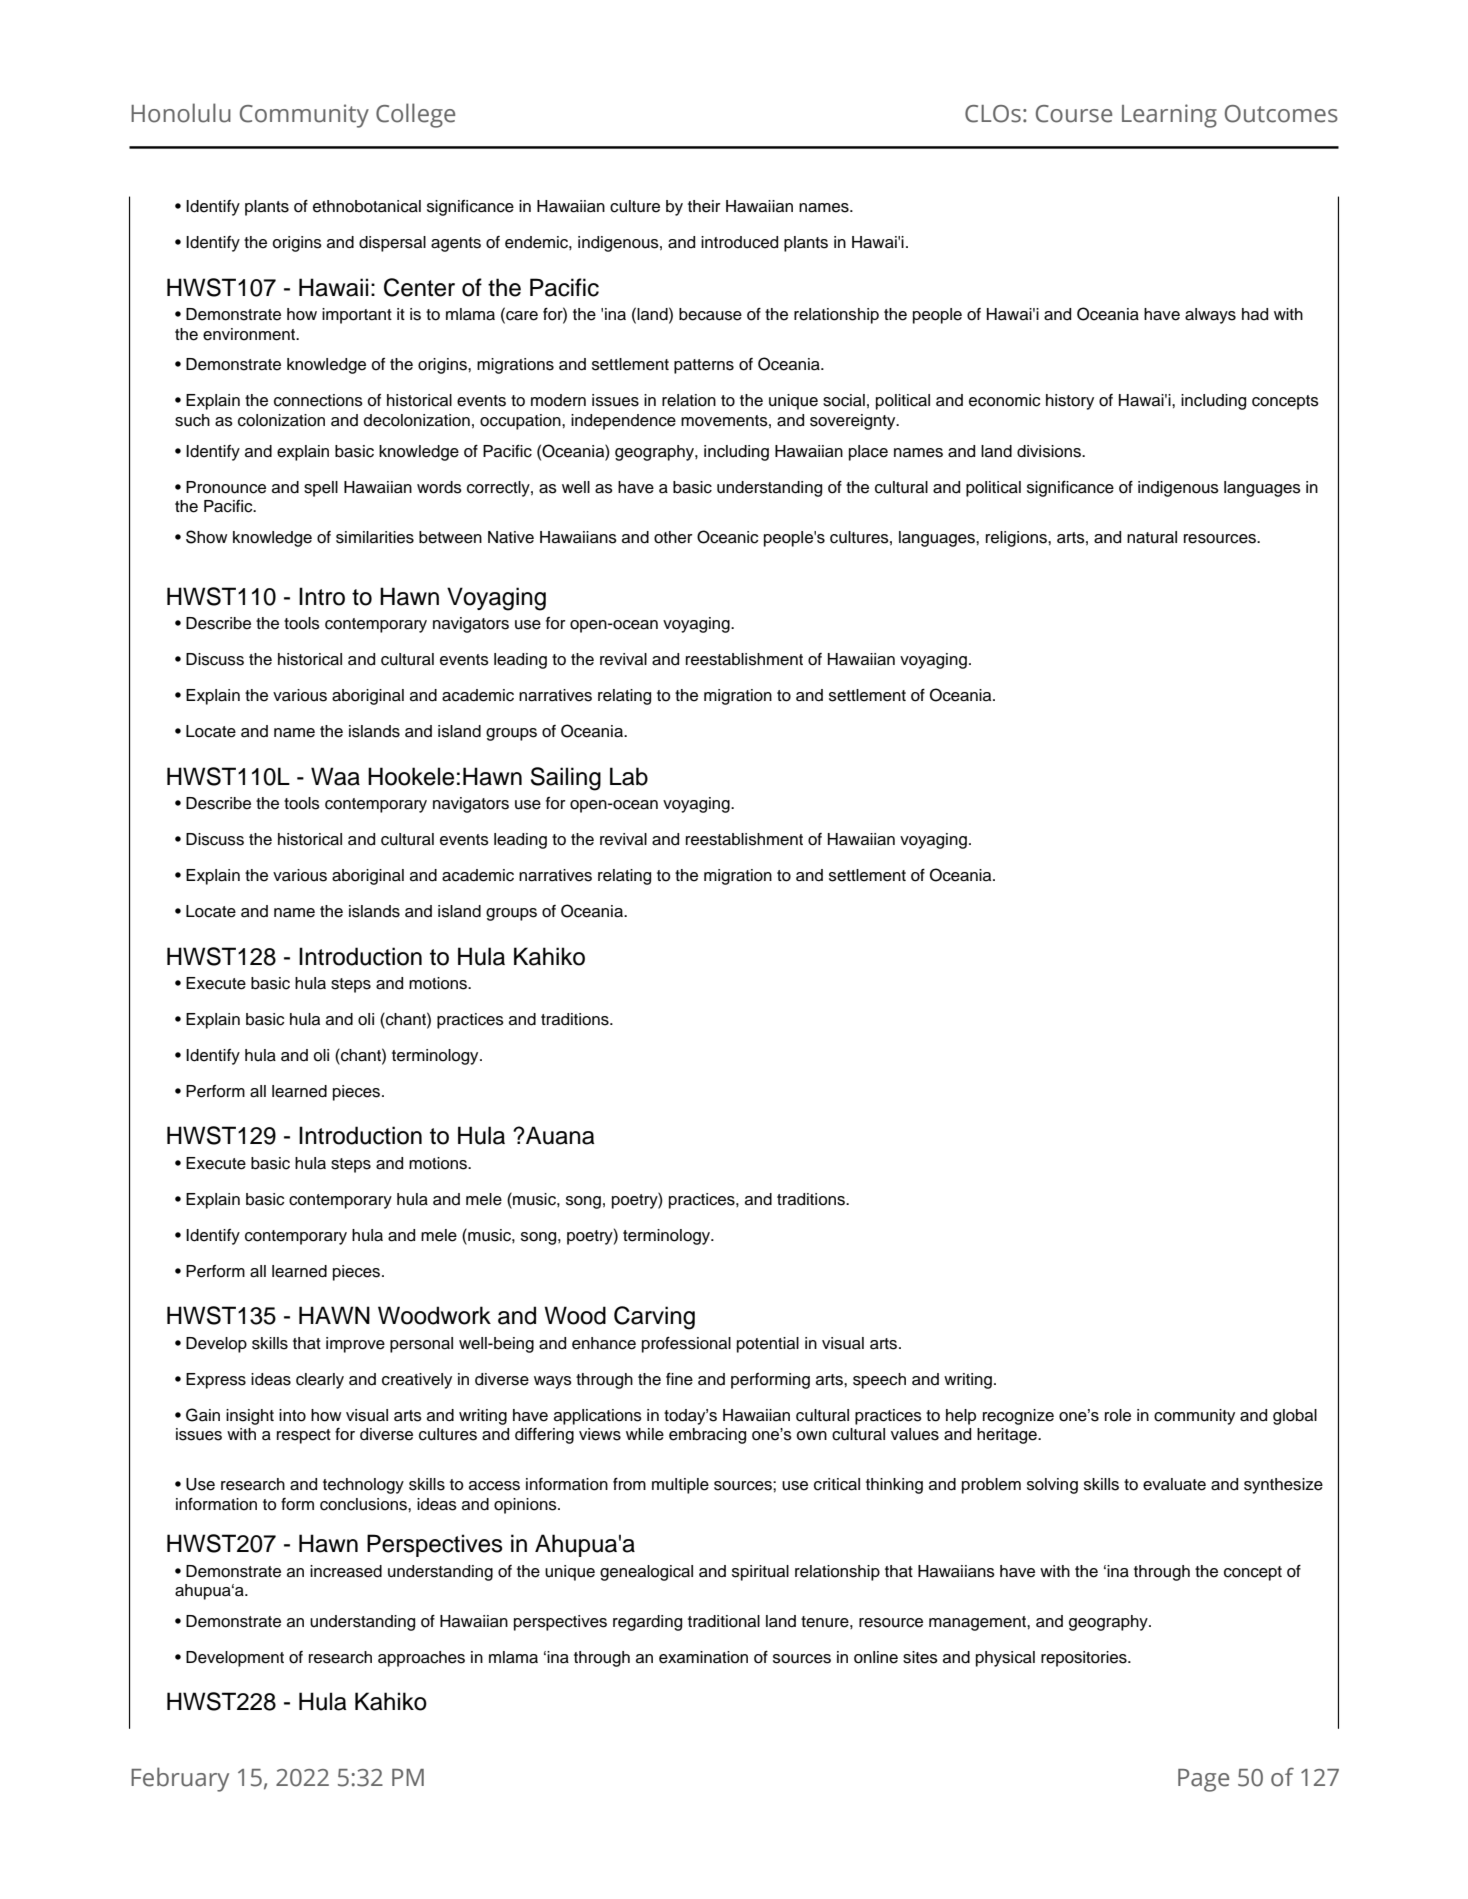  Describe the element at coordinates (629, 776) in the page. I see `Lab` at that location.
